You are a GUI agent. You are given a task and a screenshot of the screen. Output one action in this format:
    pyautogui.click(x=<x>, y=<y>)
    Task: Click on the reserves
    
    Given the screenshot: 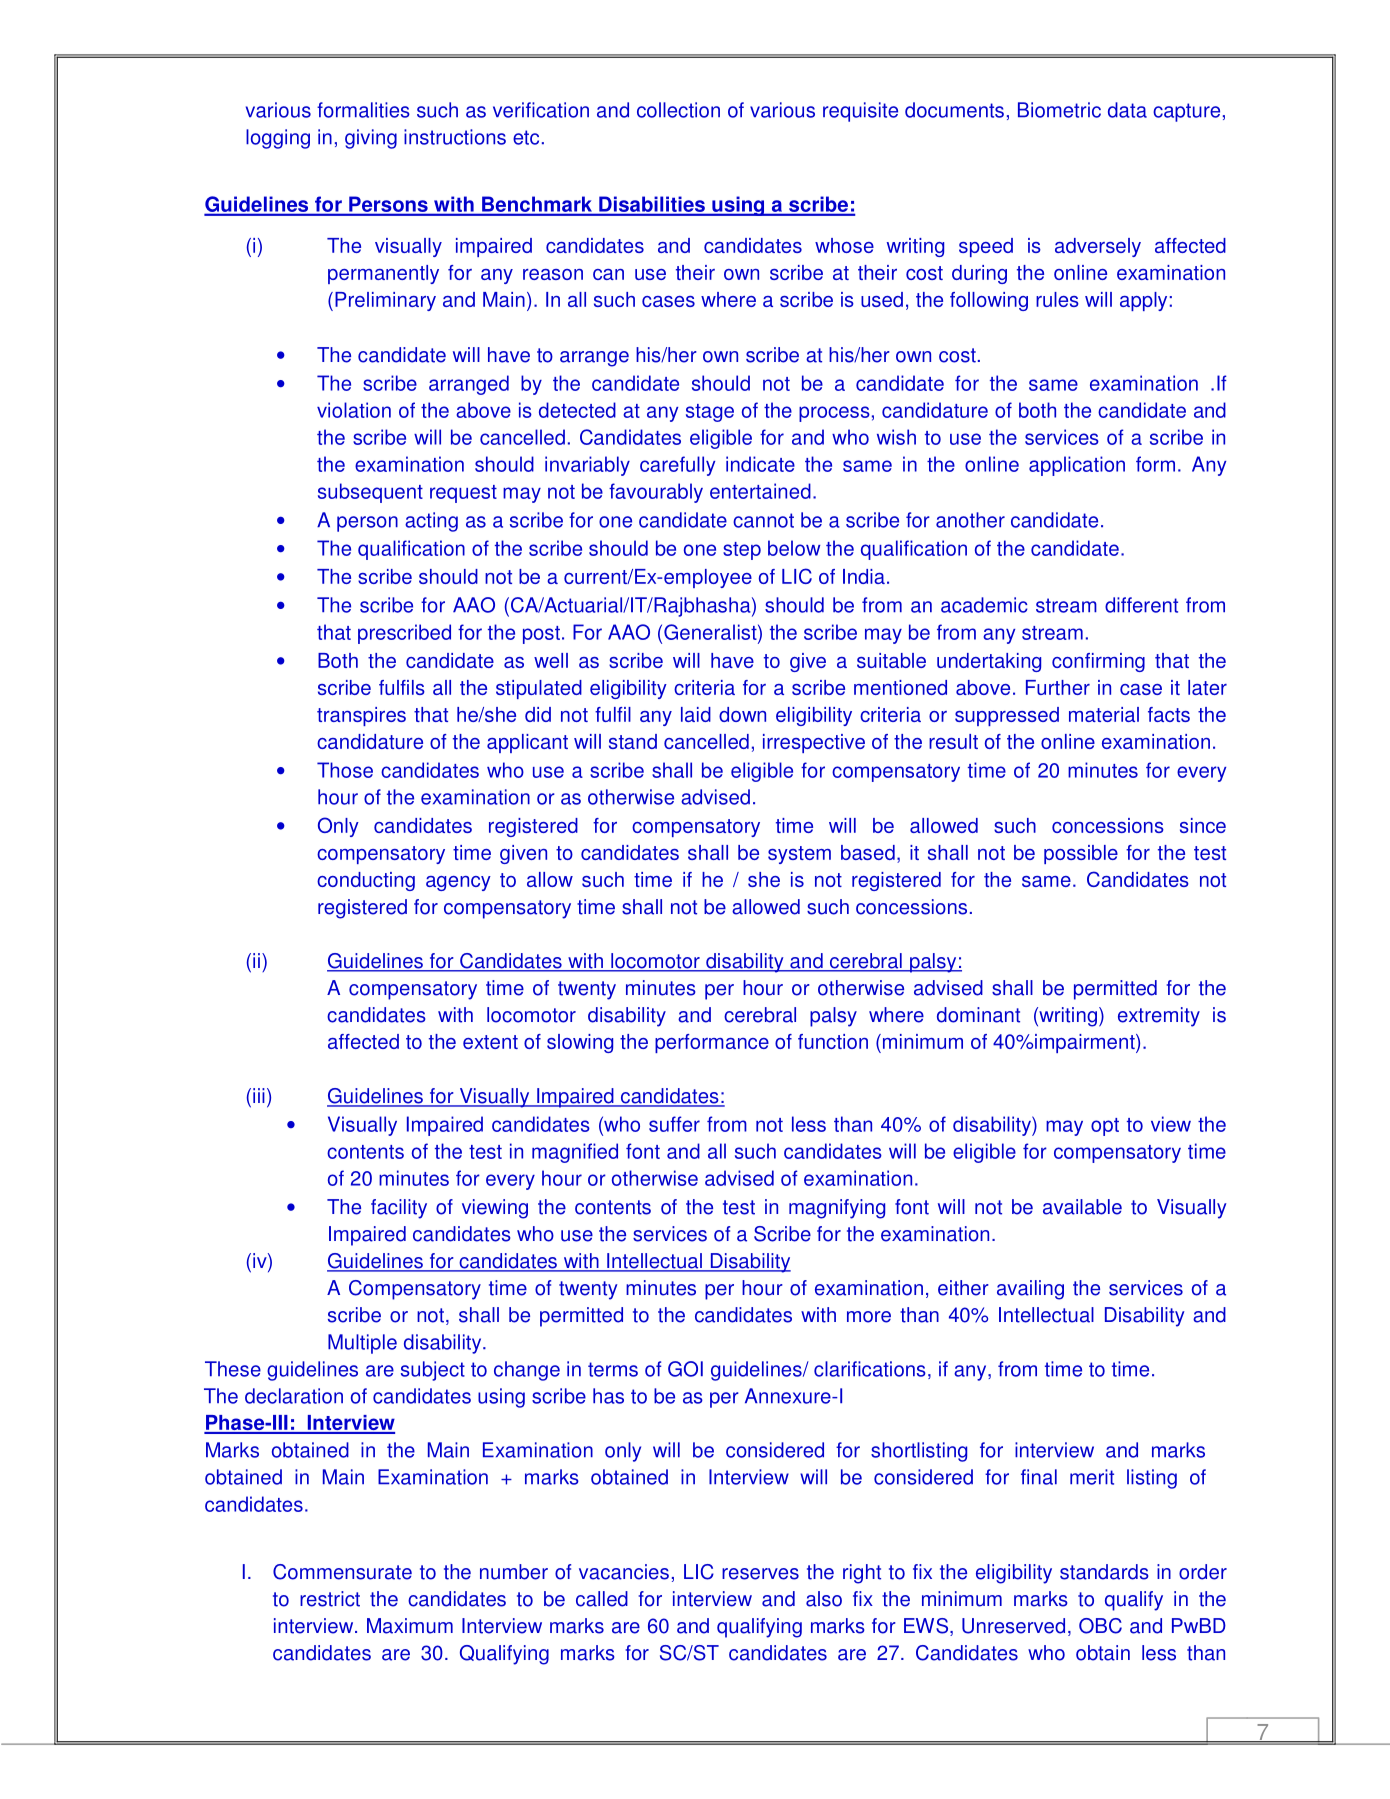 What is the action you would take?
    pyautogui.click(x=760, y=1574)
